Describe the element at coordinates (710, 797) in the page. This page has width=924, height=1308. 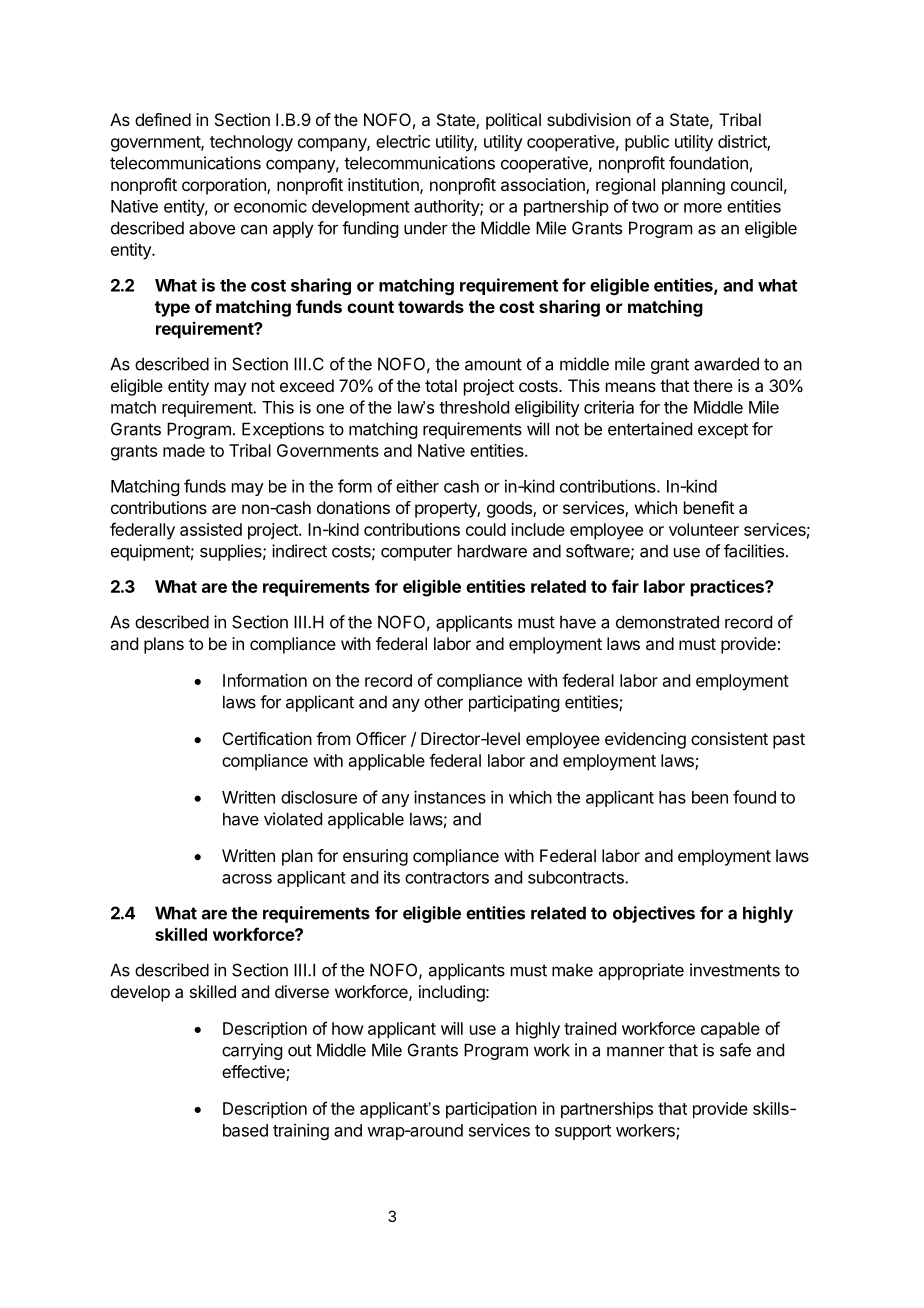
I see `been` at that location.
